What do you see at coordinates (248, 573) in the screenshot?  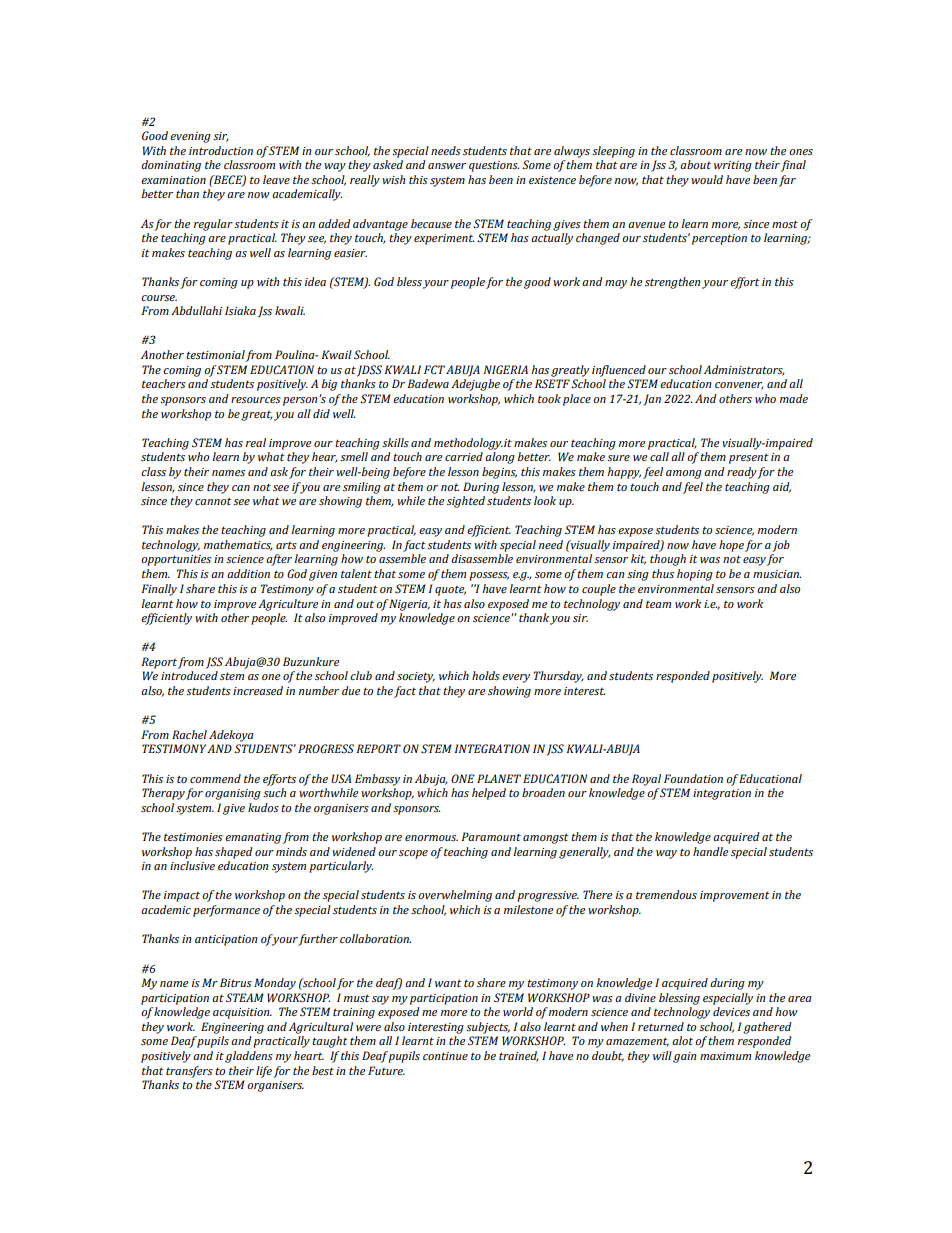 I see `addition` at bounding box center [248, 573].
